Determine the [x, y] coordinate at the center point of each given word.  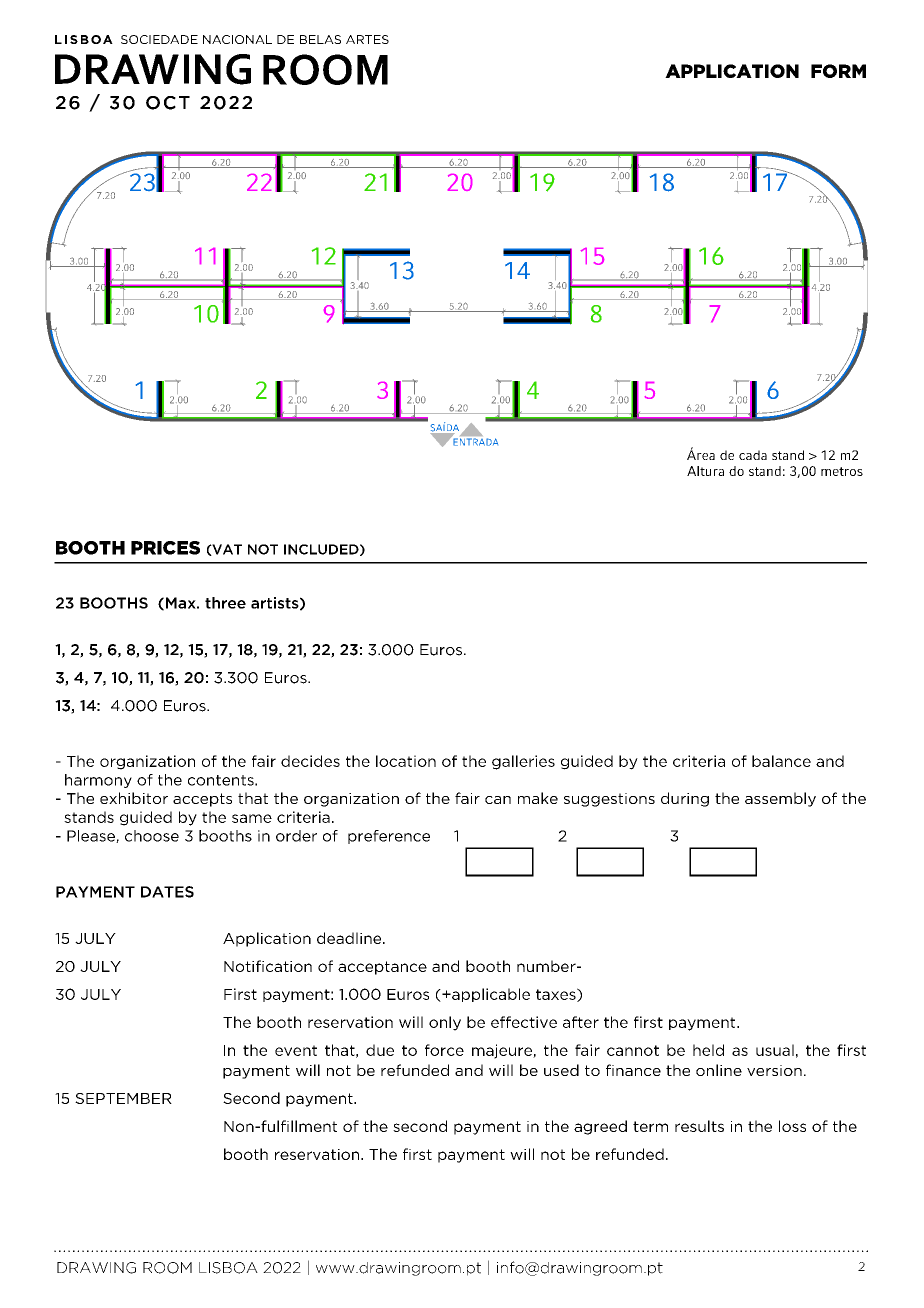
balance [781, 761]
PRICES [165, 548]
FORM [838, 71]
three [225, 603]
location [406, 761]
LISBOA [228, 1268]
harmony [98, 781]
